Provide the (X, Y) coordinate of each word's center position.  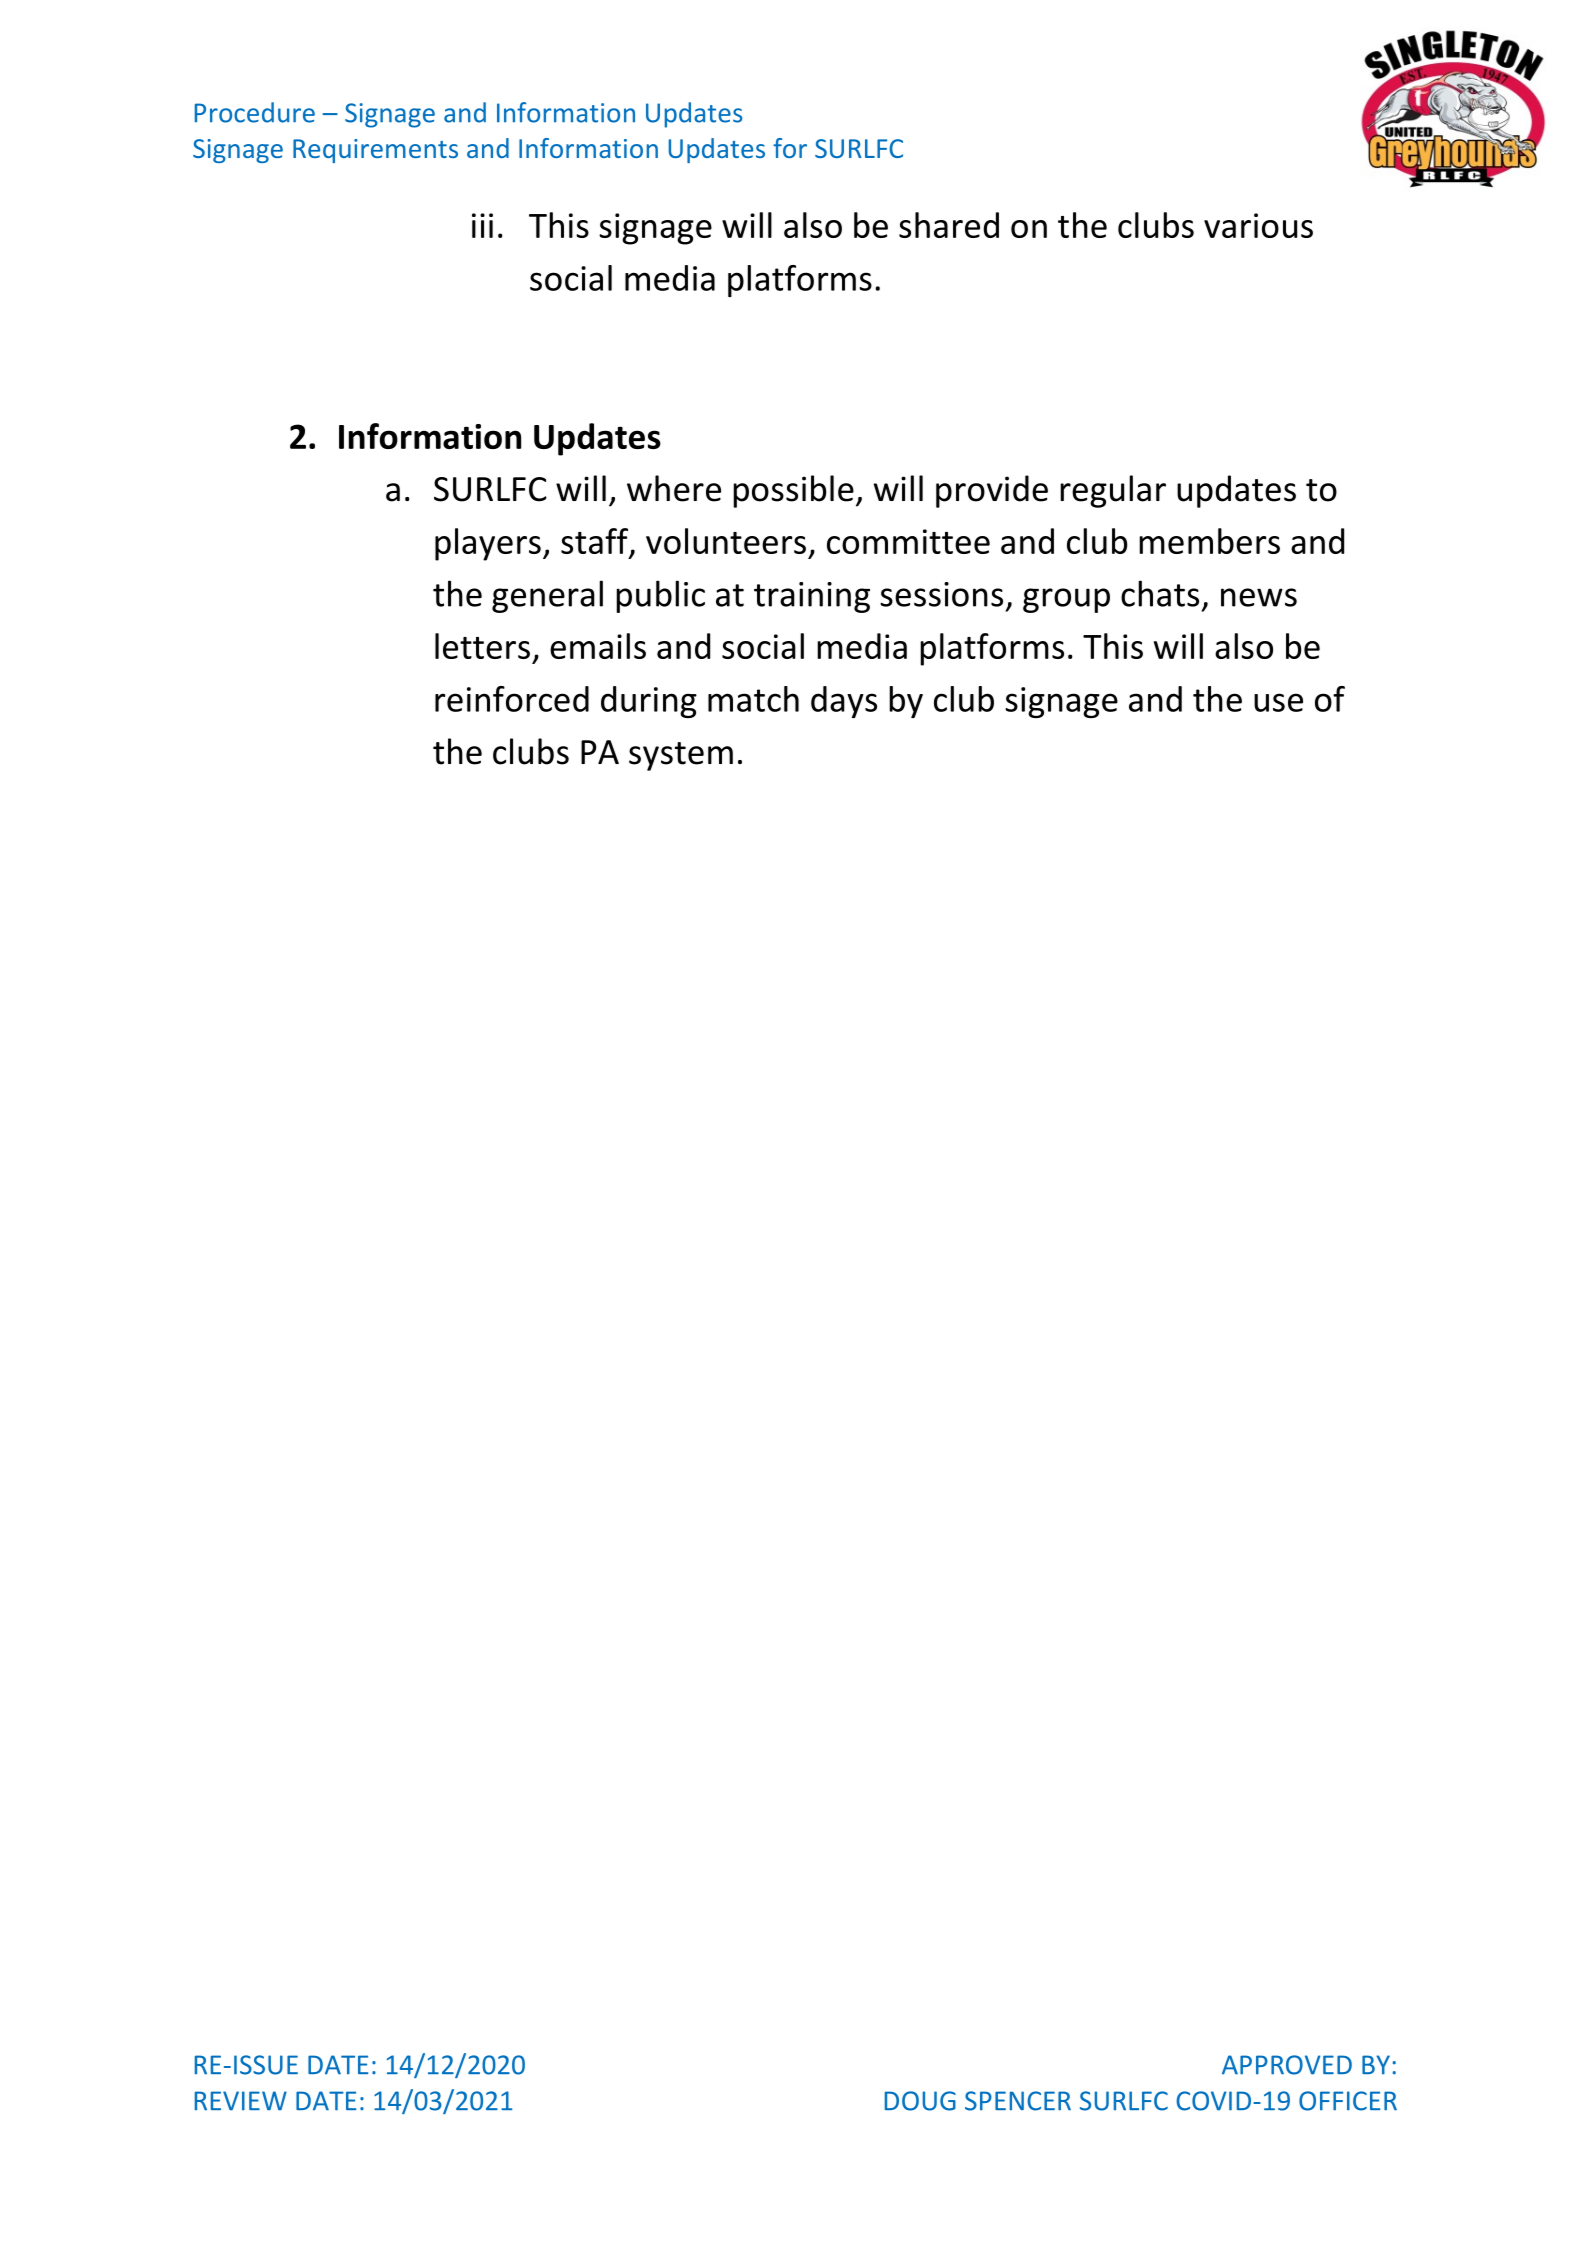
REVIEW (241, 2101)
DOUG (920, 2101)
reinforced (512, 699)
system (681, 756)
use (1278, 702)
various (1258, 225)
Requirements (375, 151)
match (753, 699)
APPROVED (1287, 2065)
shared (949, 225)
